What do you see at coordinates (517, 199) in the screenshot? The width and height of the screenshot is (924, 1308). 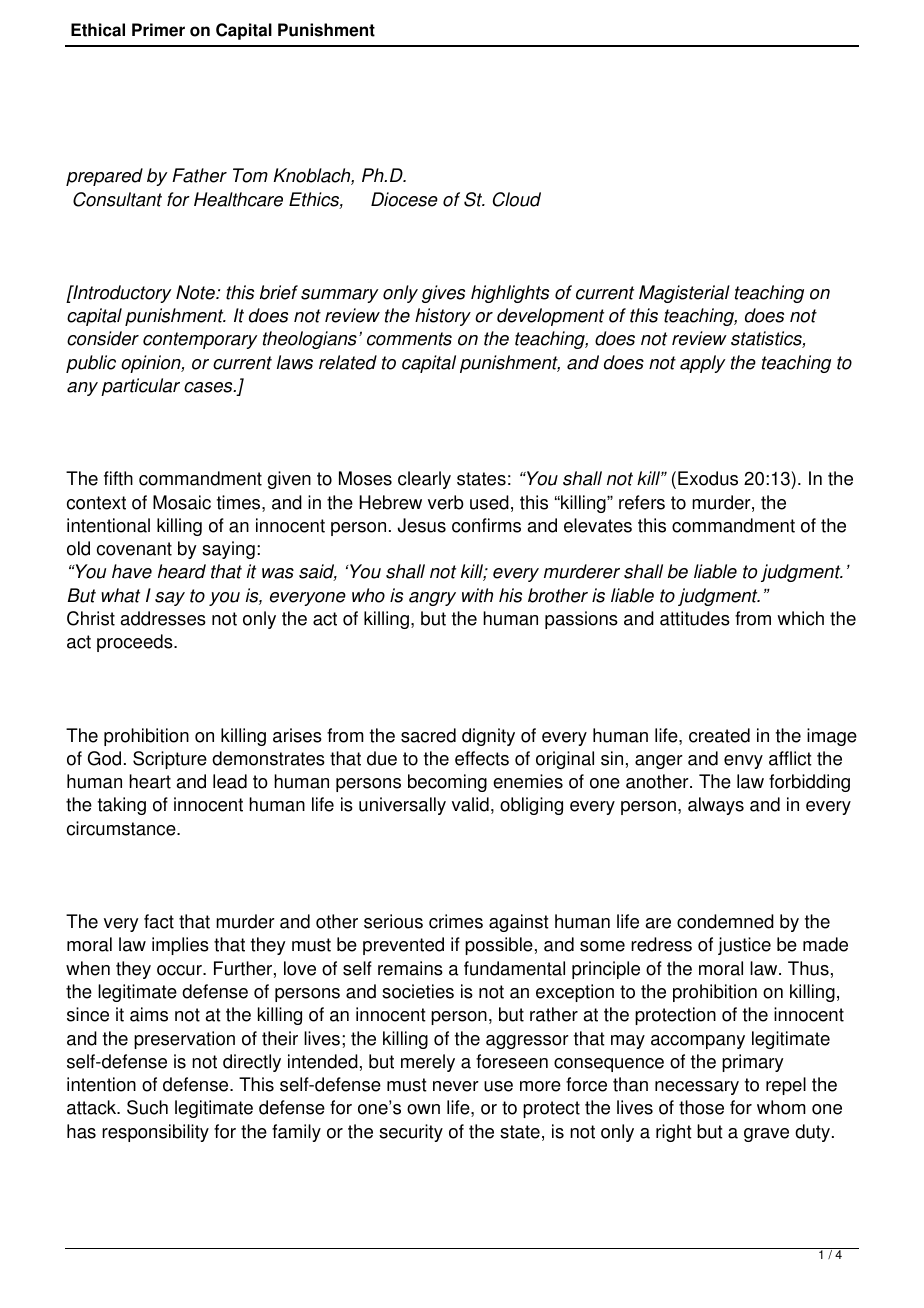 I see `Cloud` at bounding box center [517, 199].
